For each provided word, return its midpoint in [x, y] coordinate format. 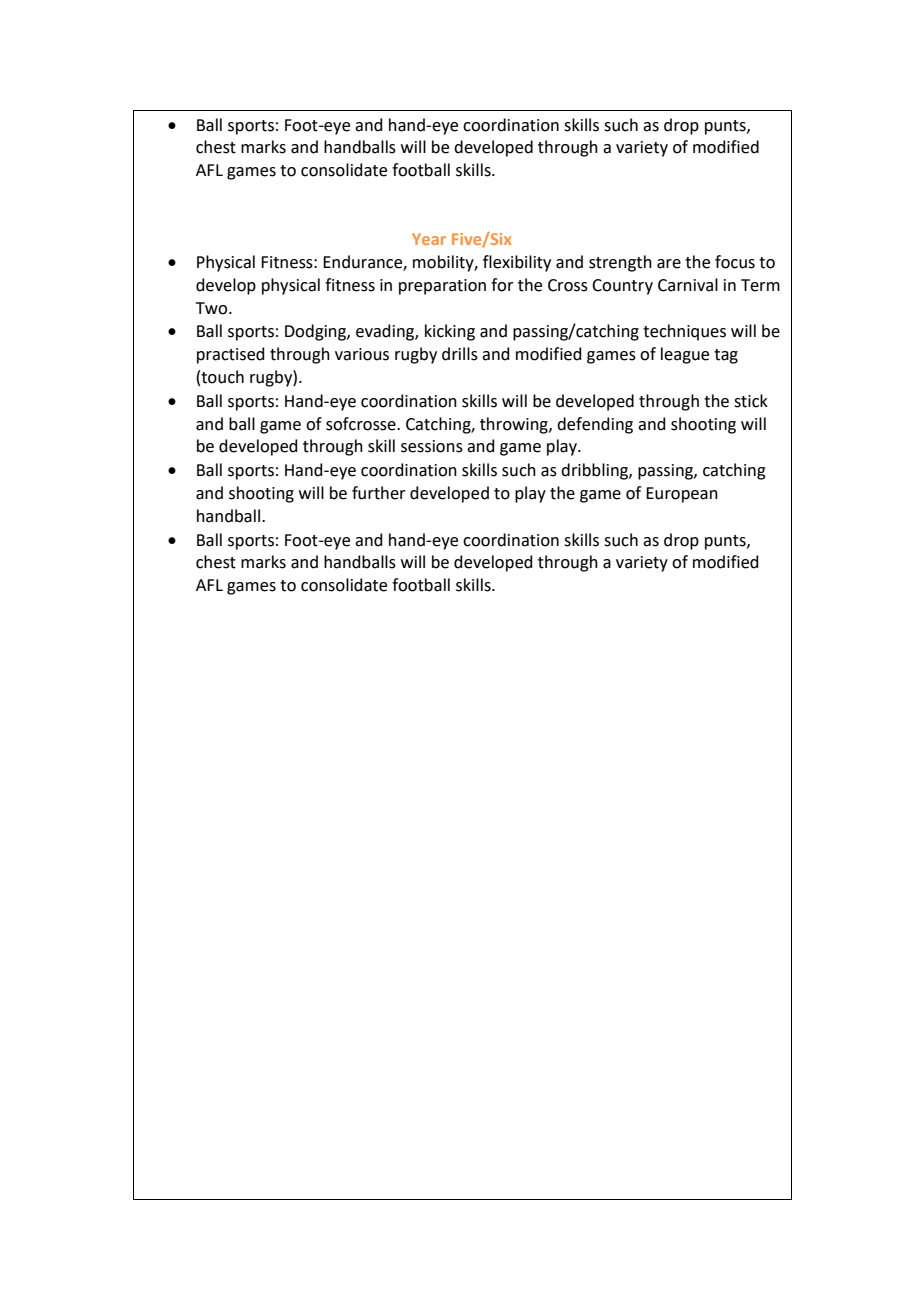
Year [429, 239]
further [379, 493]
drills [460, 354]
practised [231, 355]
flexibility [517, 263]
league [685, 355]
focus [735, 262]
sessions [432, 446]
